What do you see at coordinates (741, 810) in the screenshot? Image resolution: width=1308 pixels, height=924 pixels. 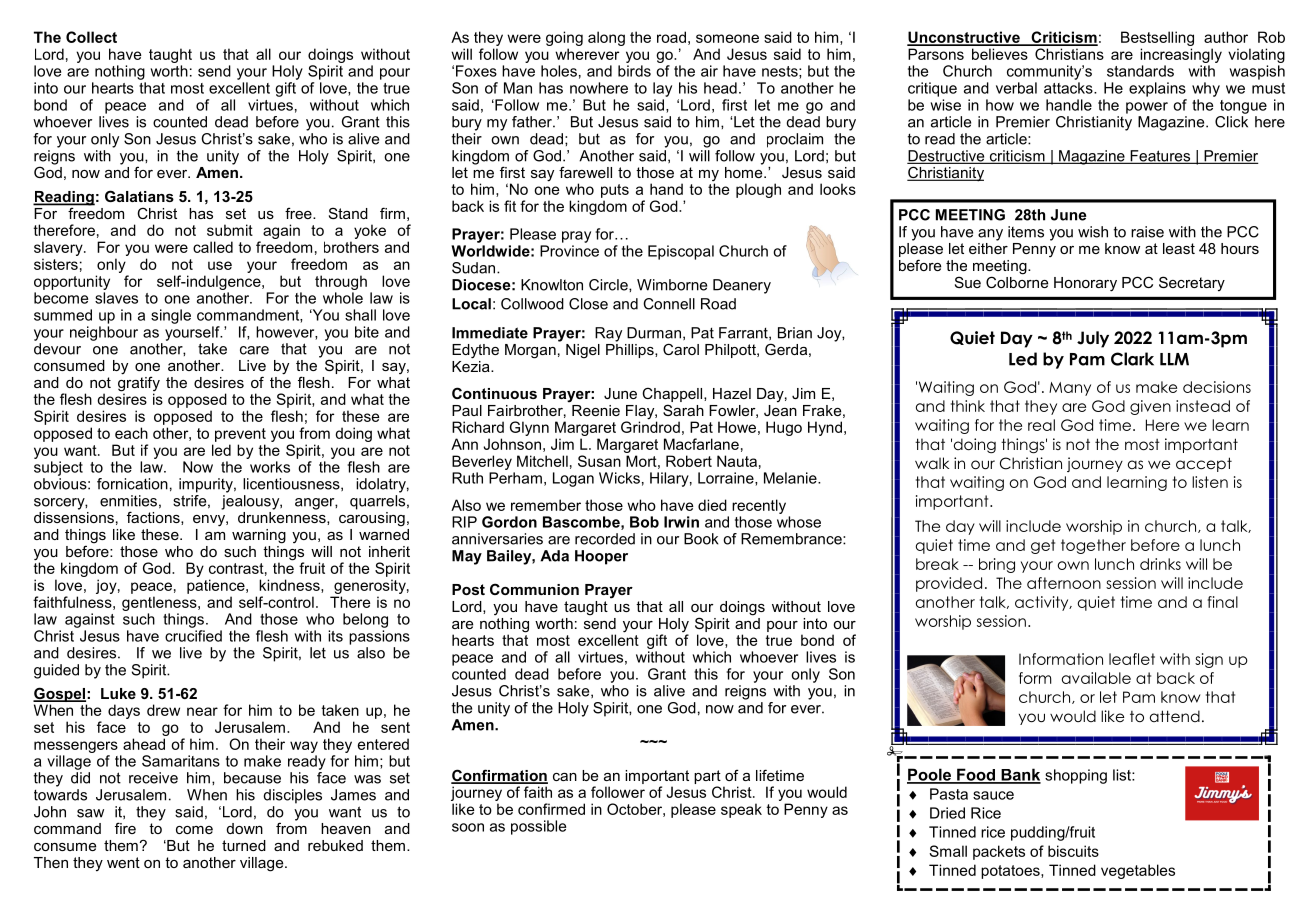 I see `speak` at bounding box center [741, 810].
